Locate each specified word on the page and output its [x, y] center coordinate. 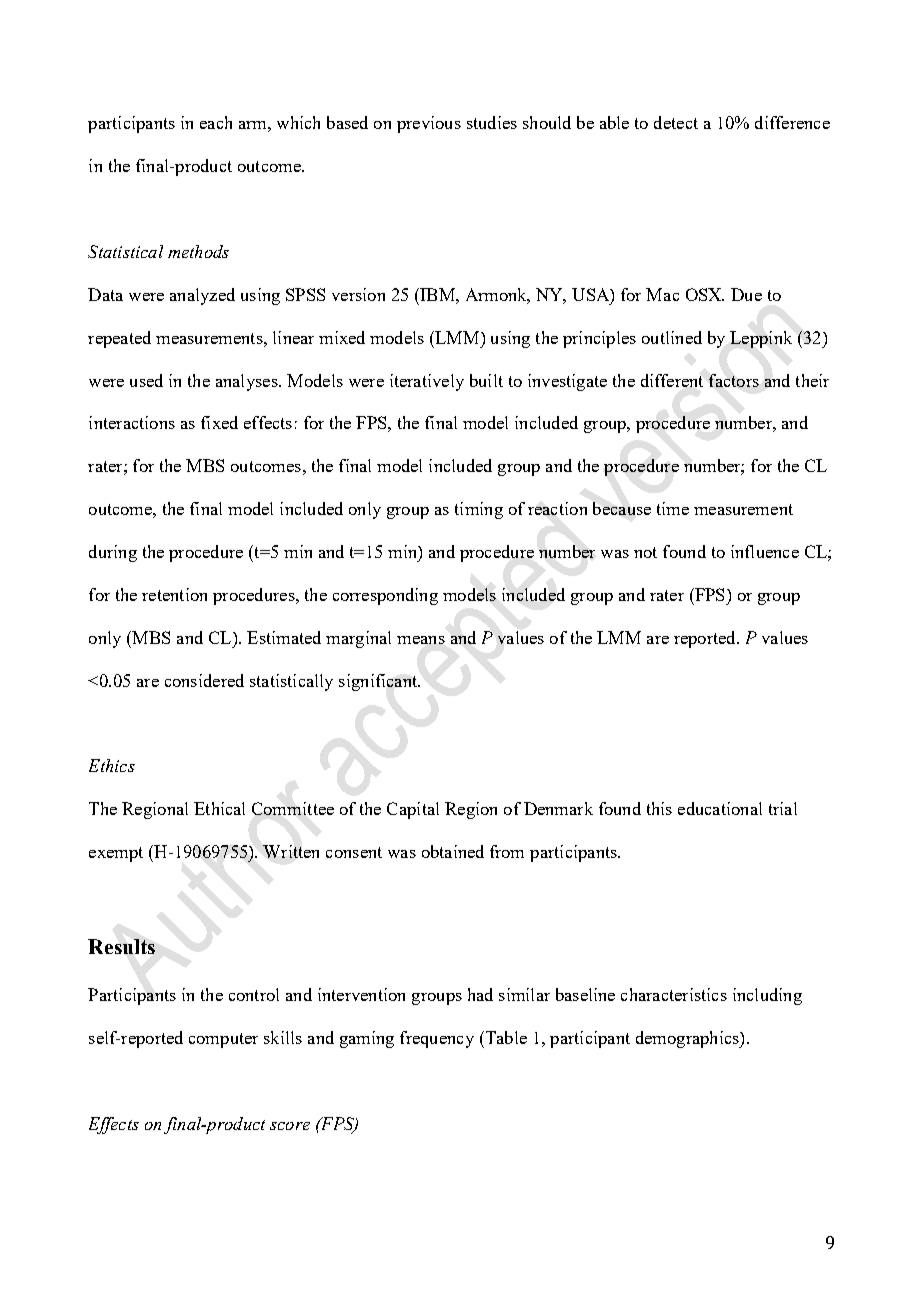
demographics [688, 1039]
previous [429, 124]
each [216, 122]
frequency [437, 1039]
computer [223, 1040]
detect [676, 122]
